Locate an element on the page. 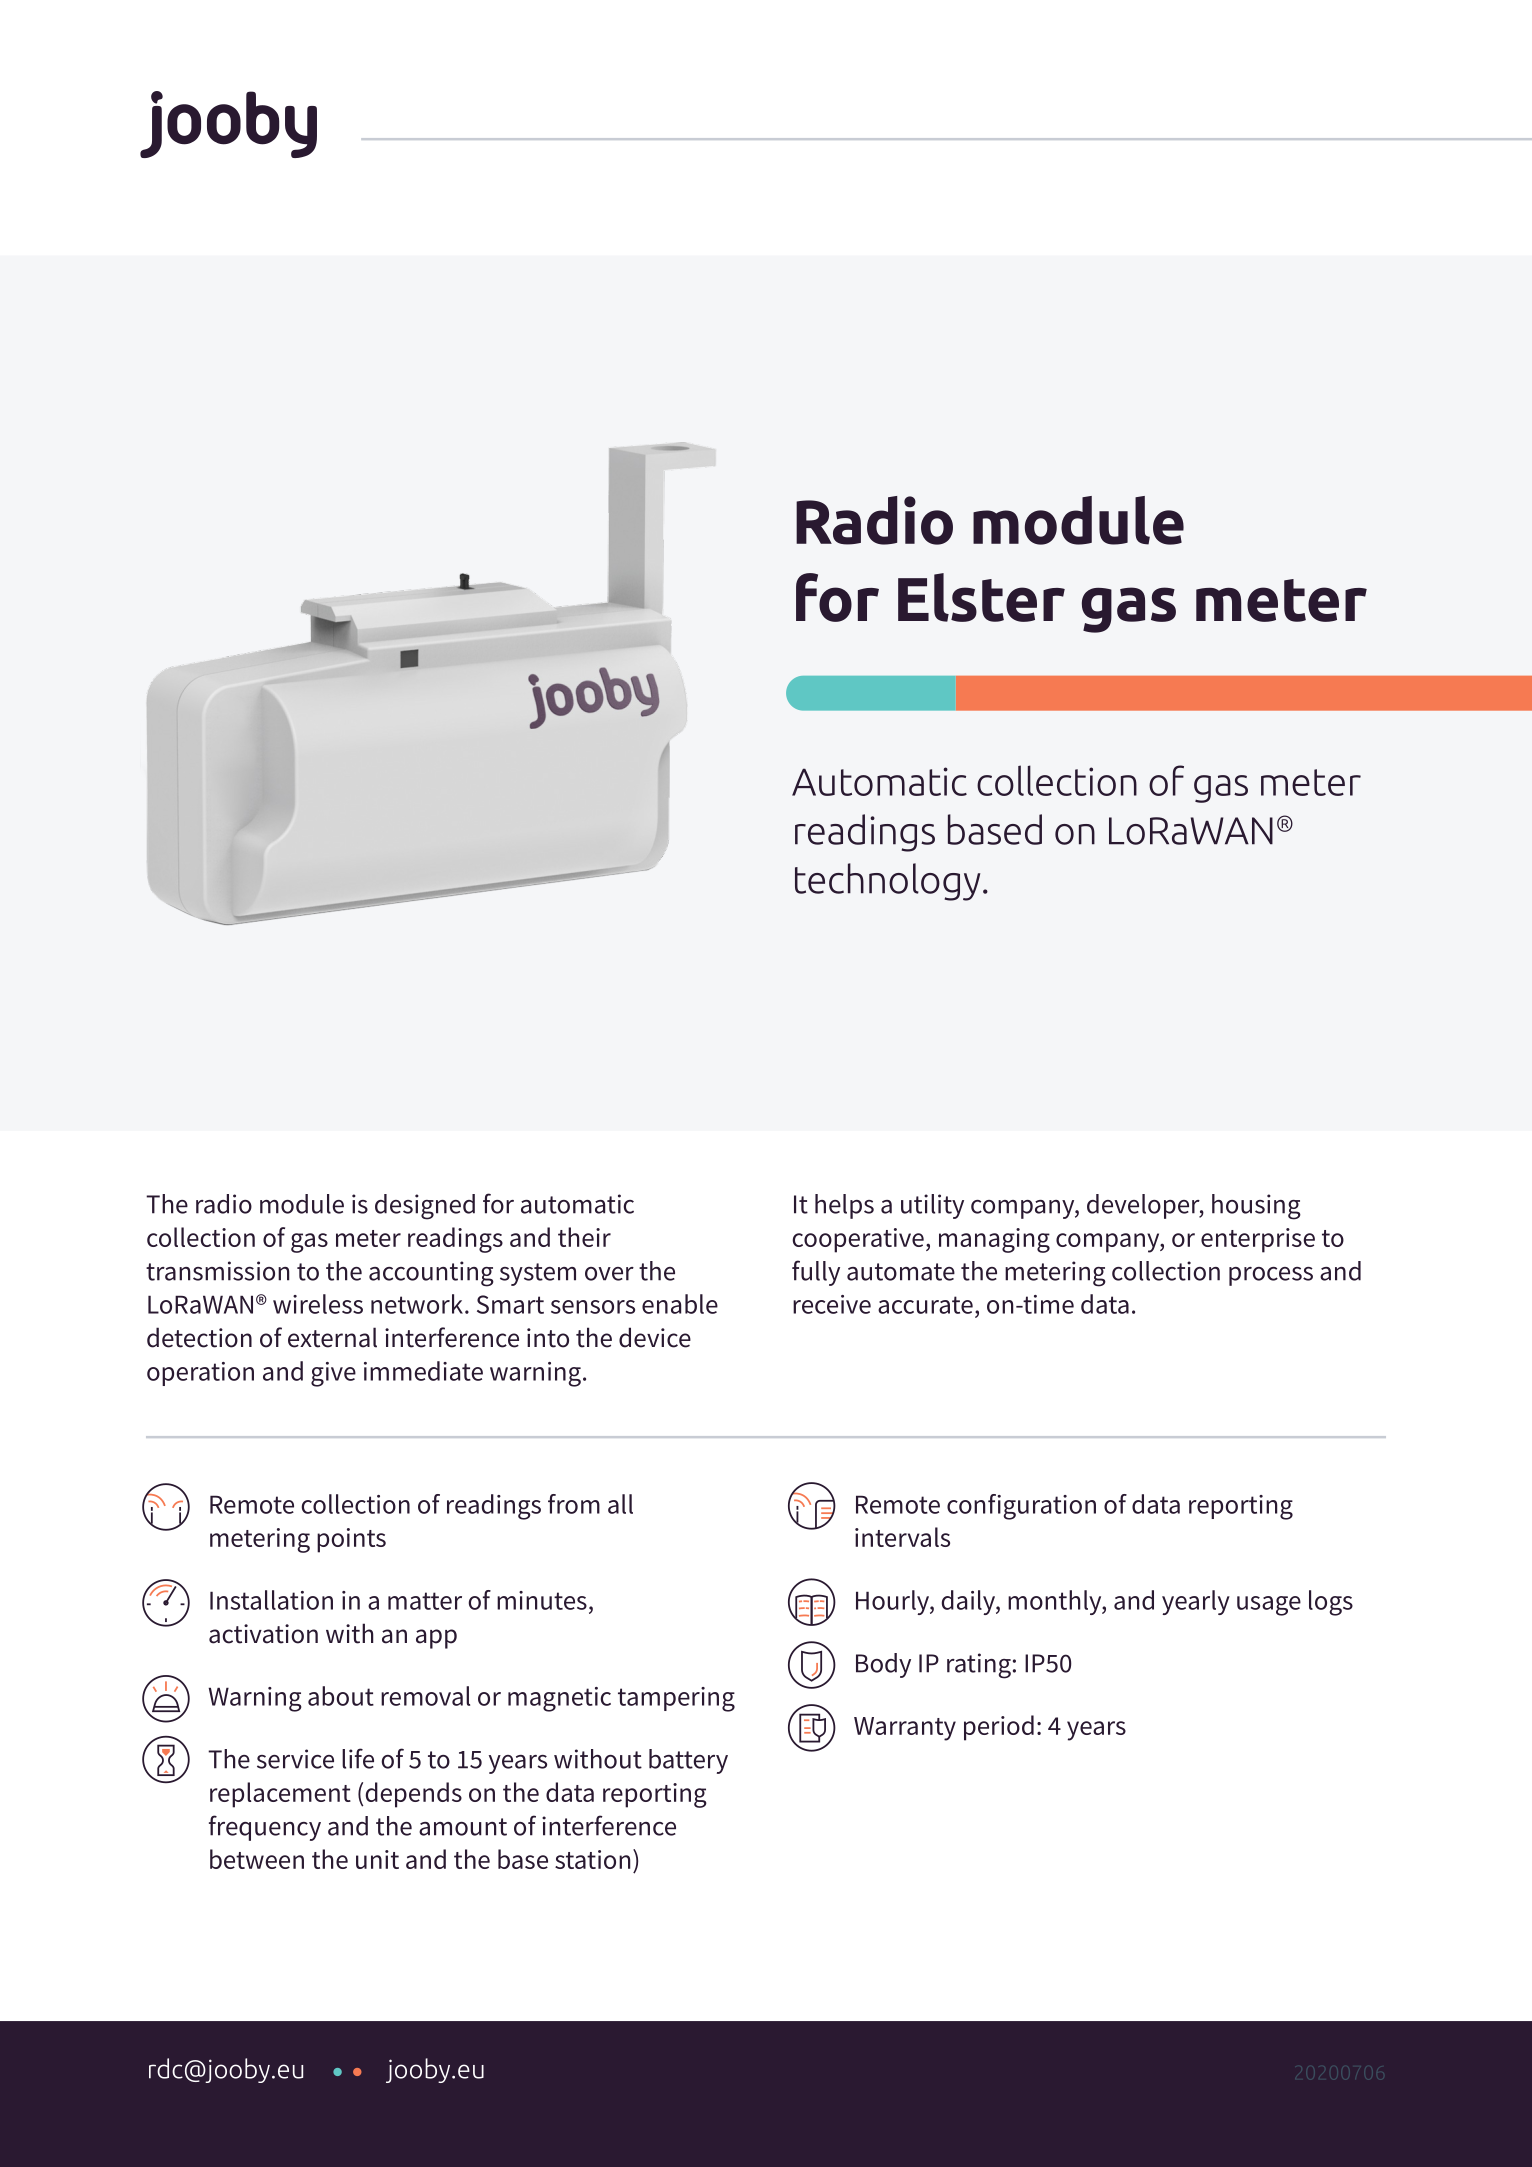  battery is located at coordinates (688, 1761).
